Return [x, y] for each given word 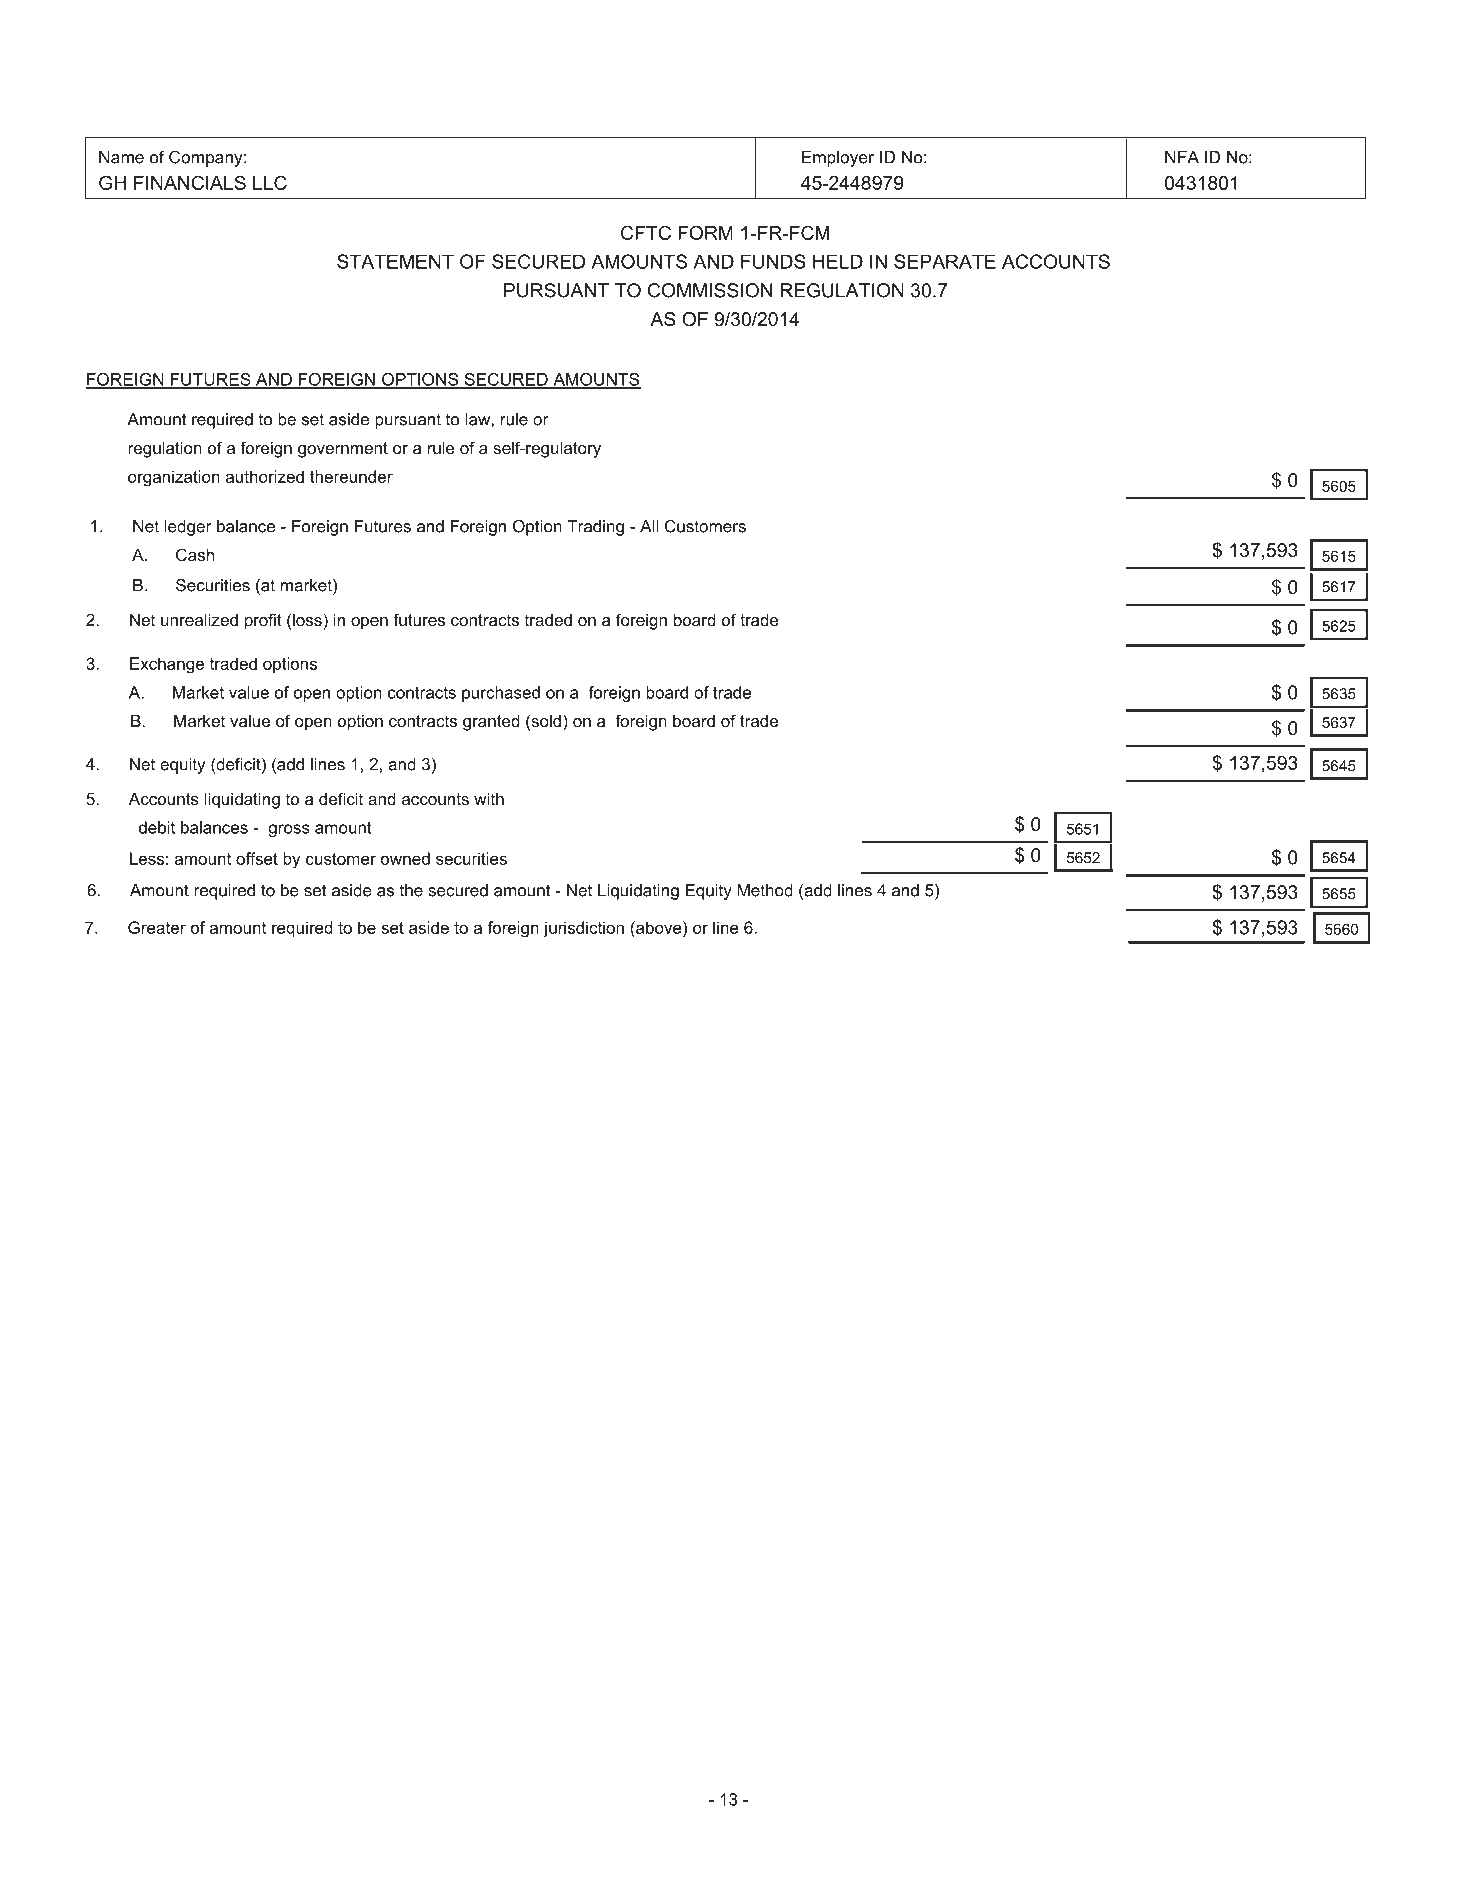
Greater [157, 927]
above [659, 927]
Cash [195, 554]
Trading [595, 528]
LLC [270, 182]
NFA [1182, 157]
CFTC [646, 232]
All [649, 526]
